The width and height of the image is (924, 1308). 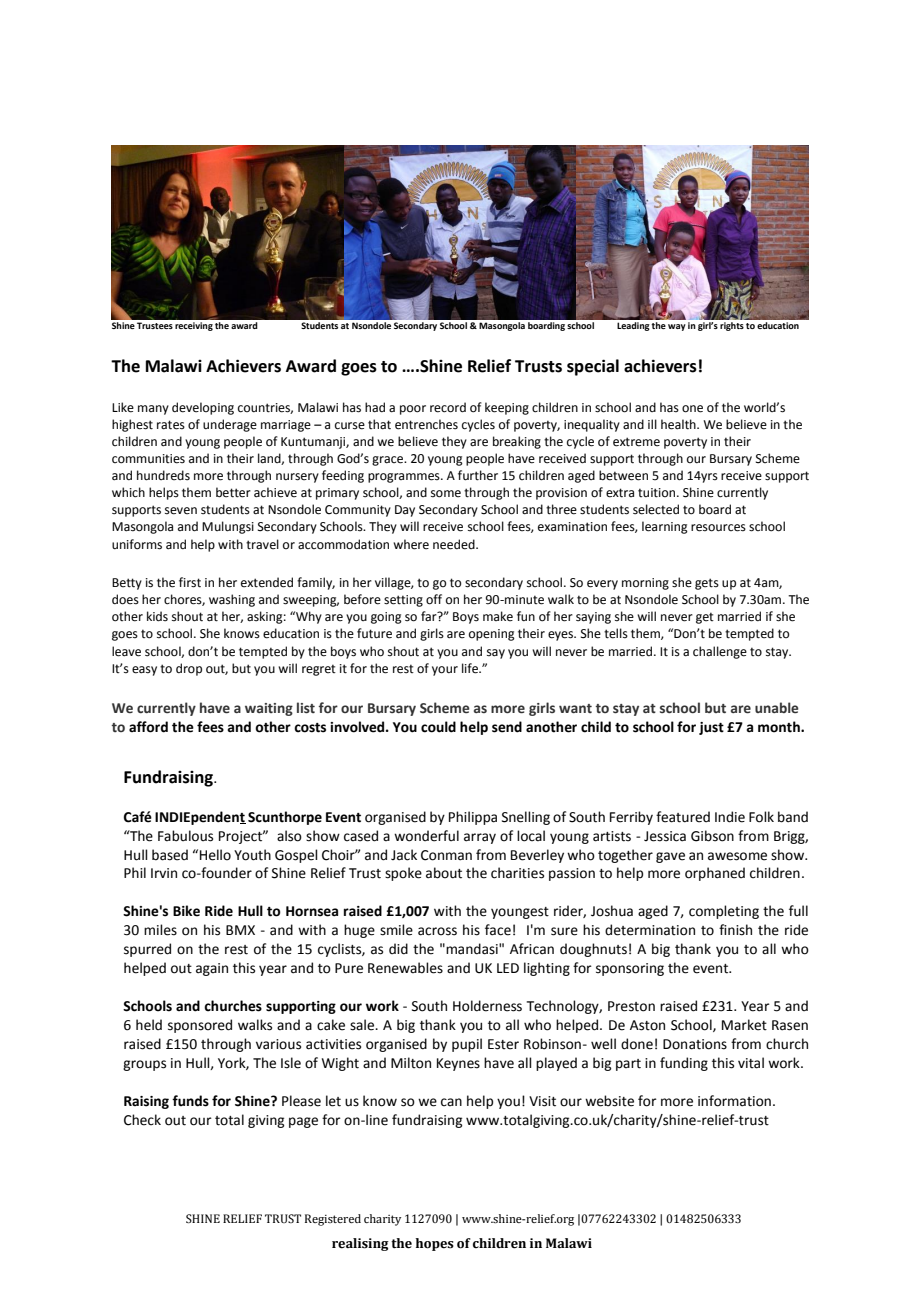 What do you see at coordinates (677, 327) in the image?
I see `way` at bounding box center [677, 327].
